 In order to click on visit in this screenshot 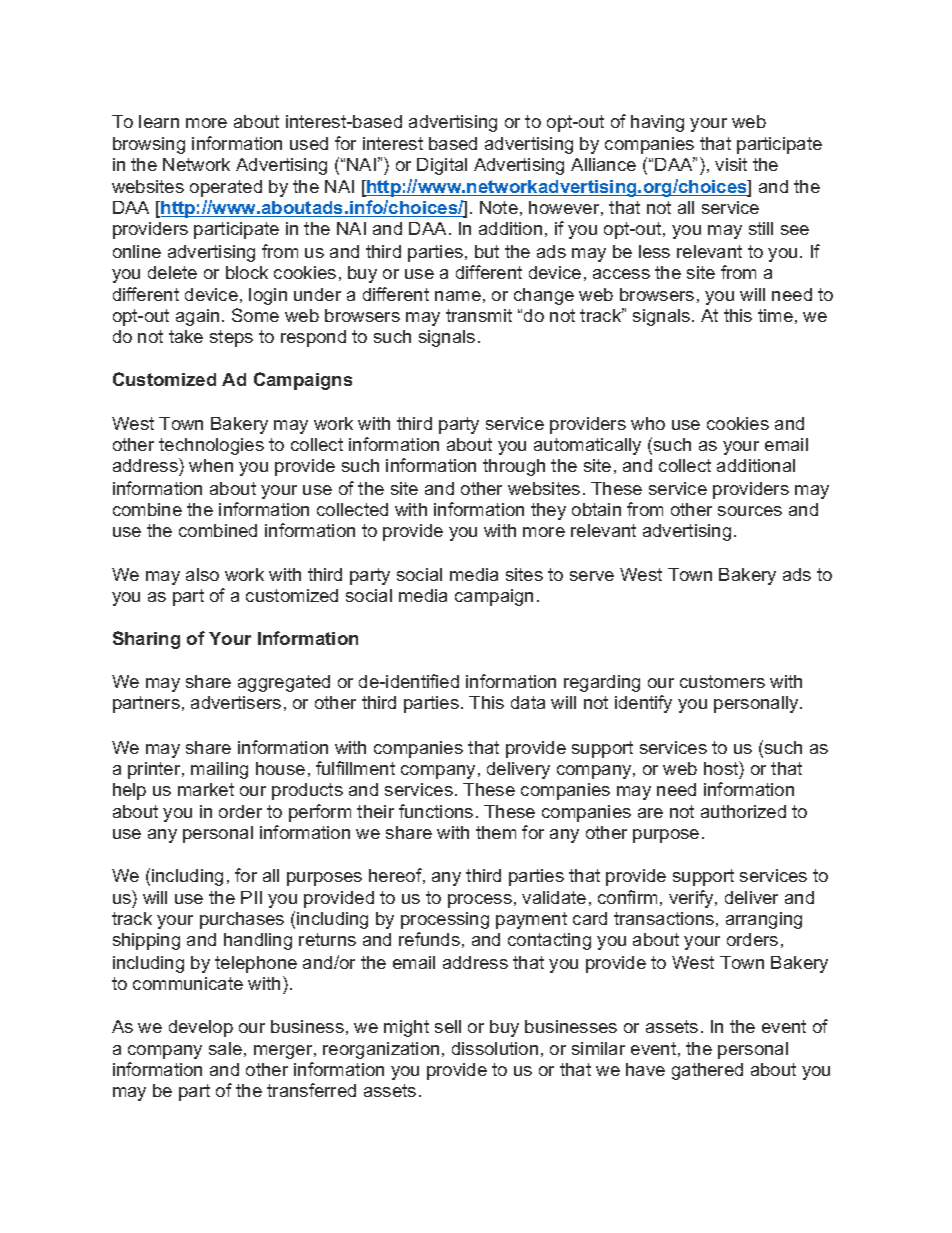, I will do `click(731, 164)`.
